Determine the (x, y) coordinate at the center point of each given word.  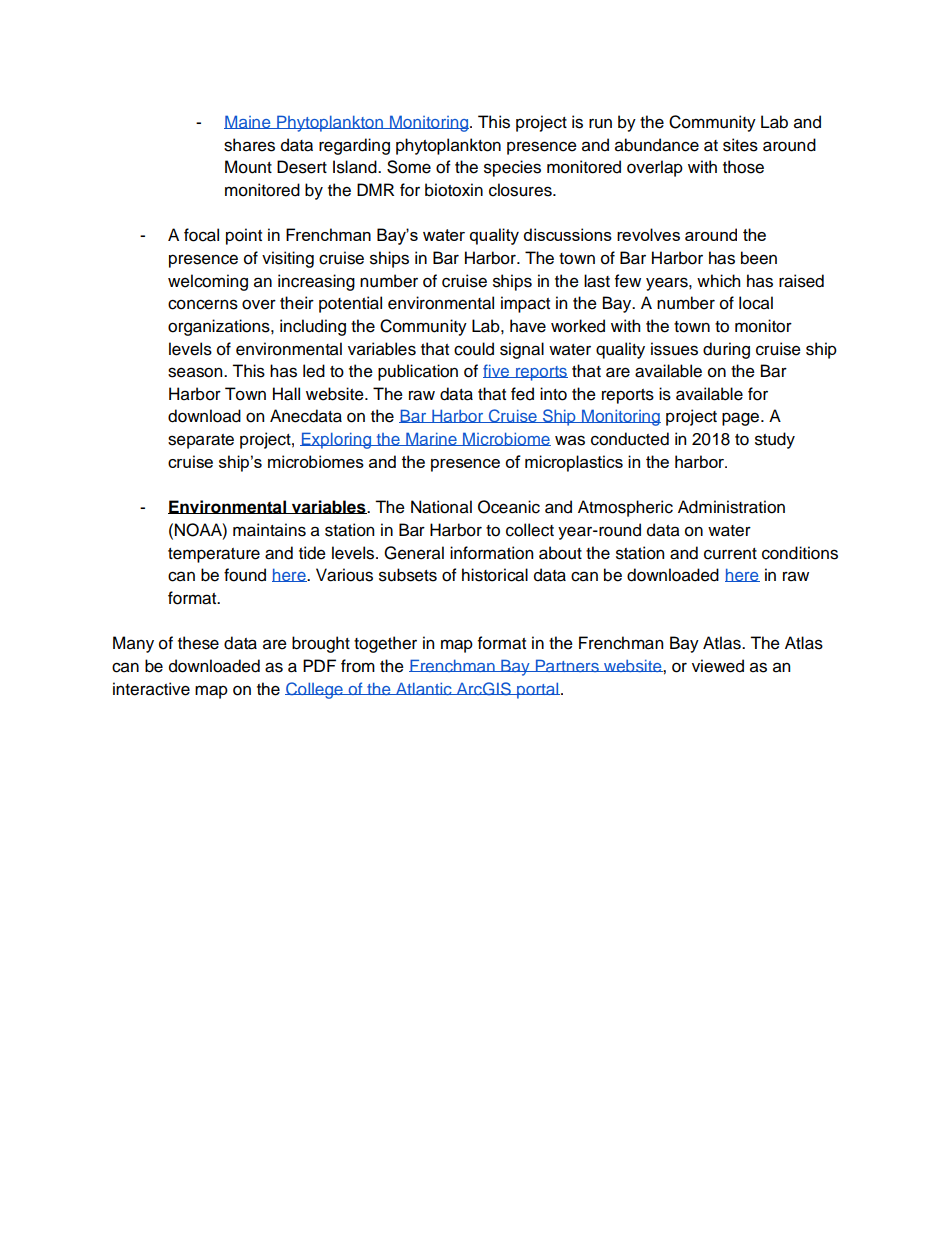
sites (740, 145)
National (441, 507)
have (528, 326)
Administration (731, 507)
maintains (269, 530)
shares (249, 145)
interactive (151, 689)
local (756, 303)
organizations (220, 327)
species (512, 168)
